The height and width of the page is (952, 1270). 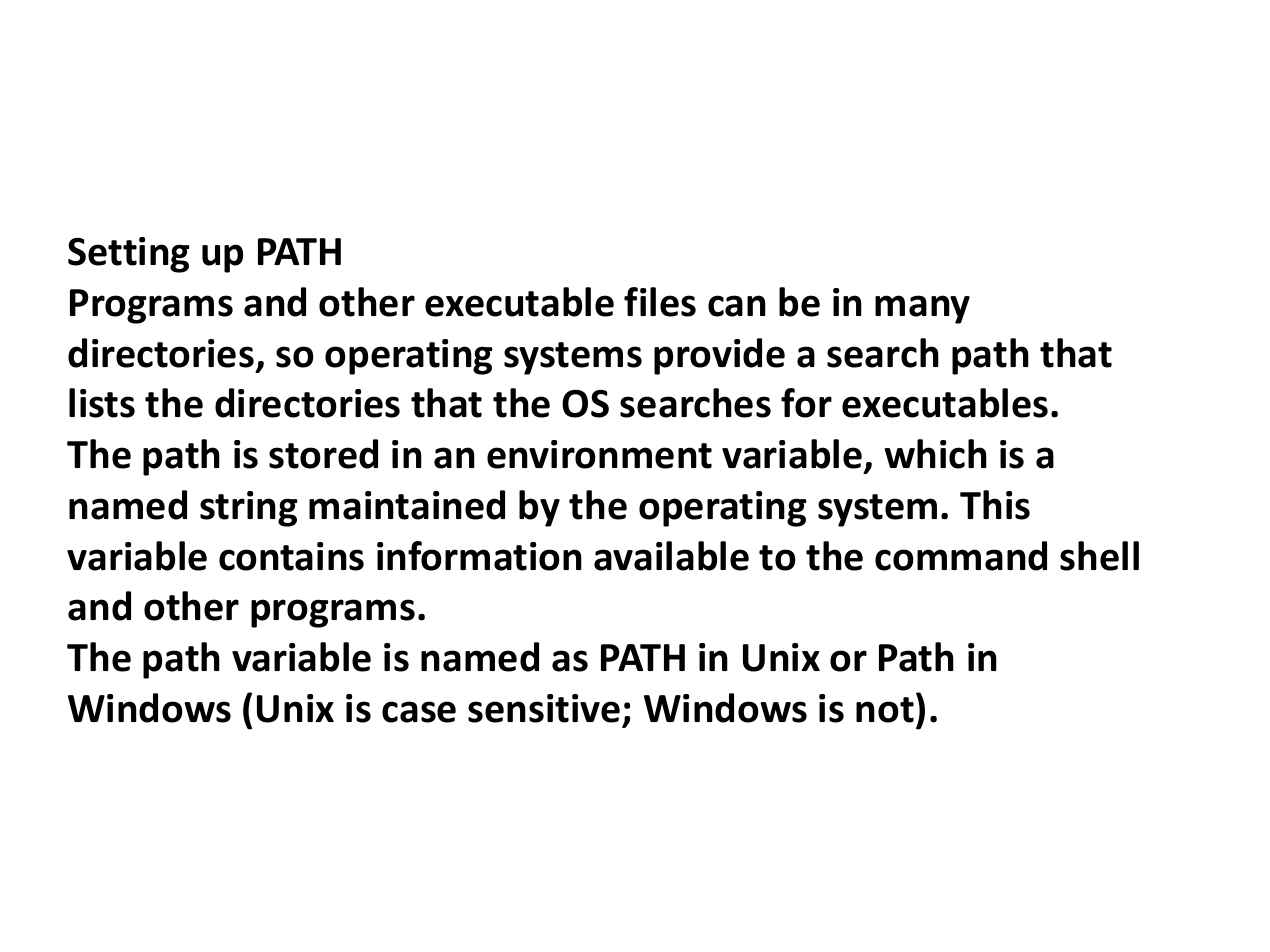 What do you see at coordinates (660, 302) in the page?
I see `files` at bounding box center [660, 302].
